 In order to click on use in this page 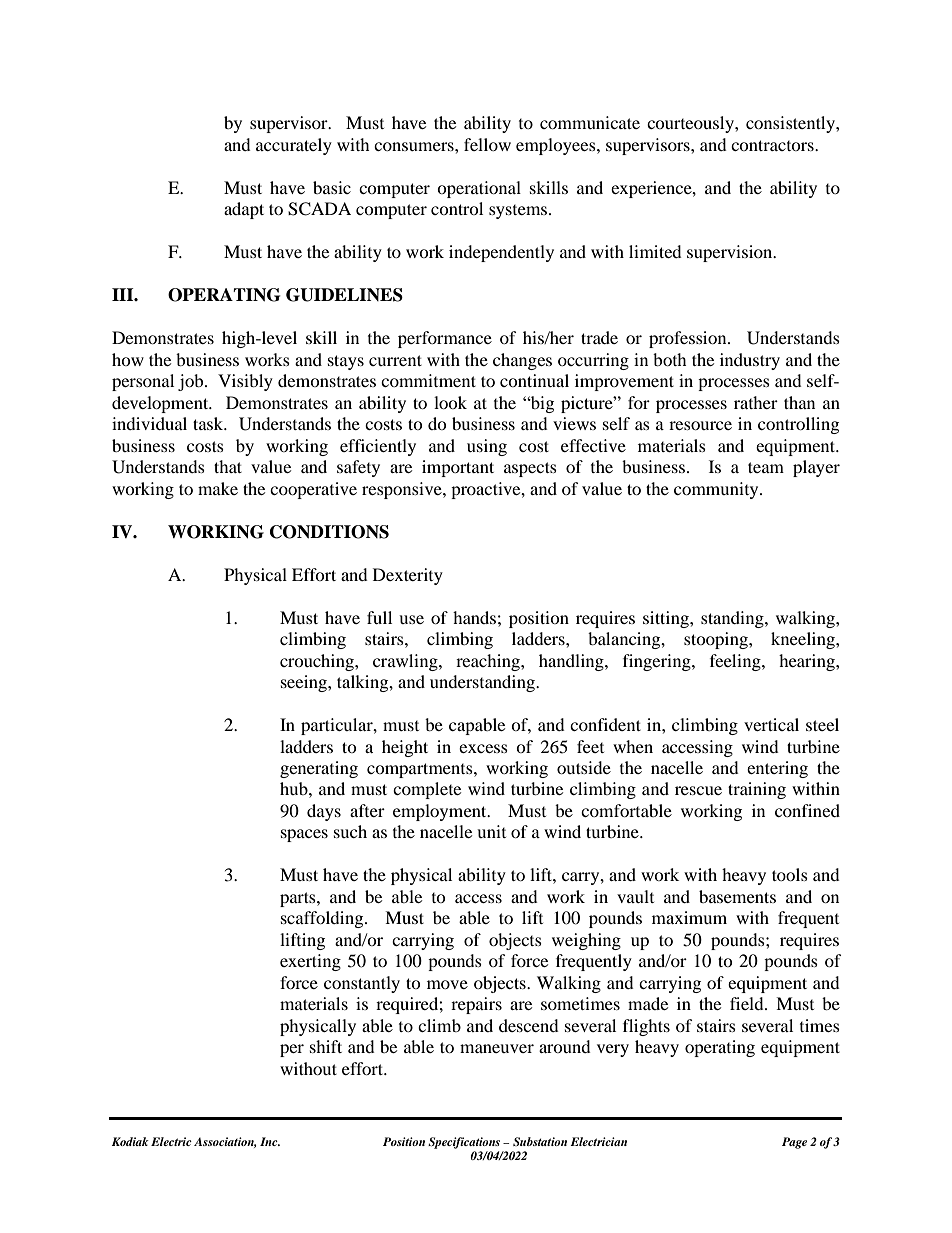, I will do `click(411, 619)`.
